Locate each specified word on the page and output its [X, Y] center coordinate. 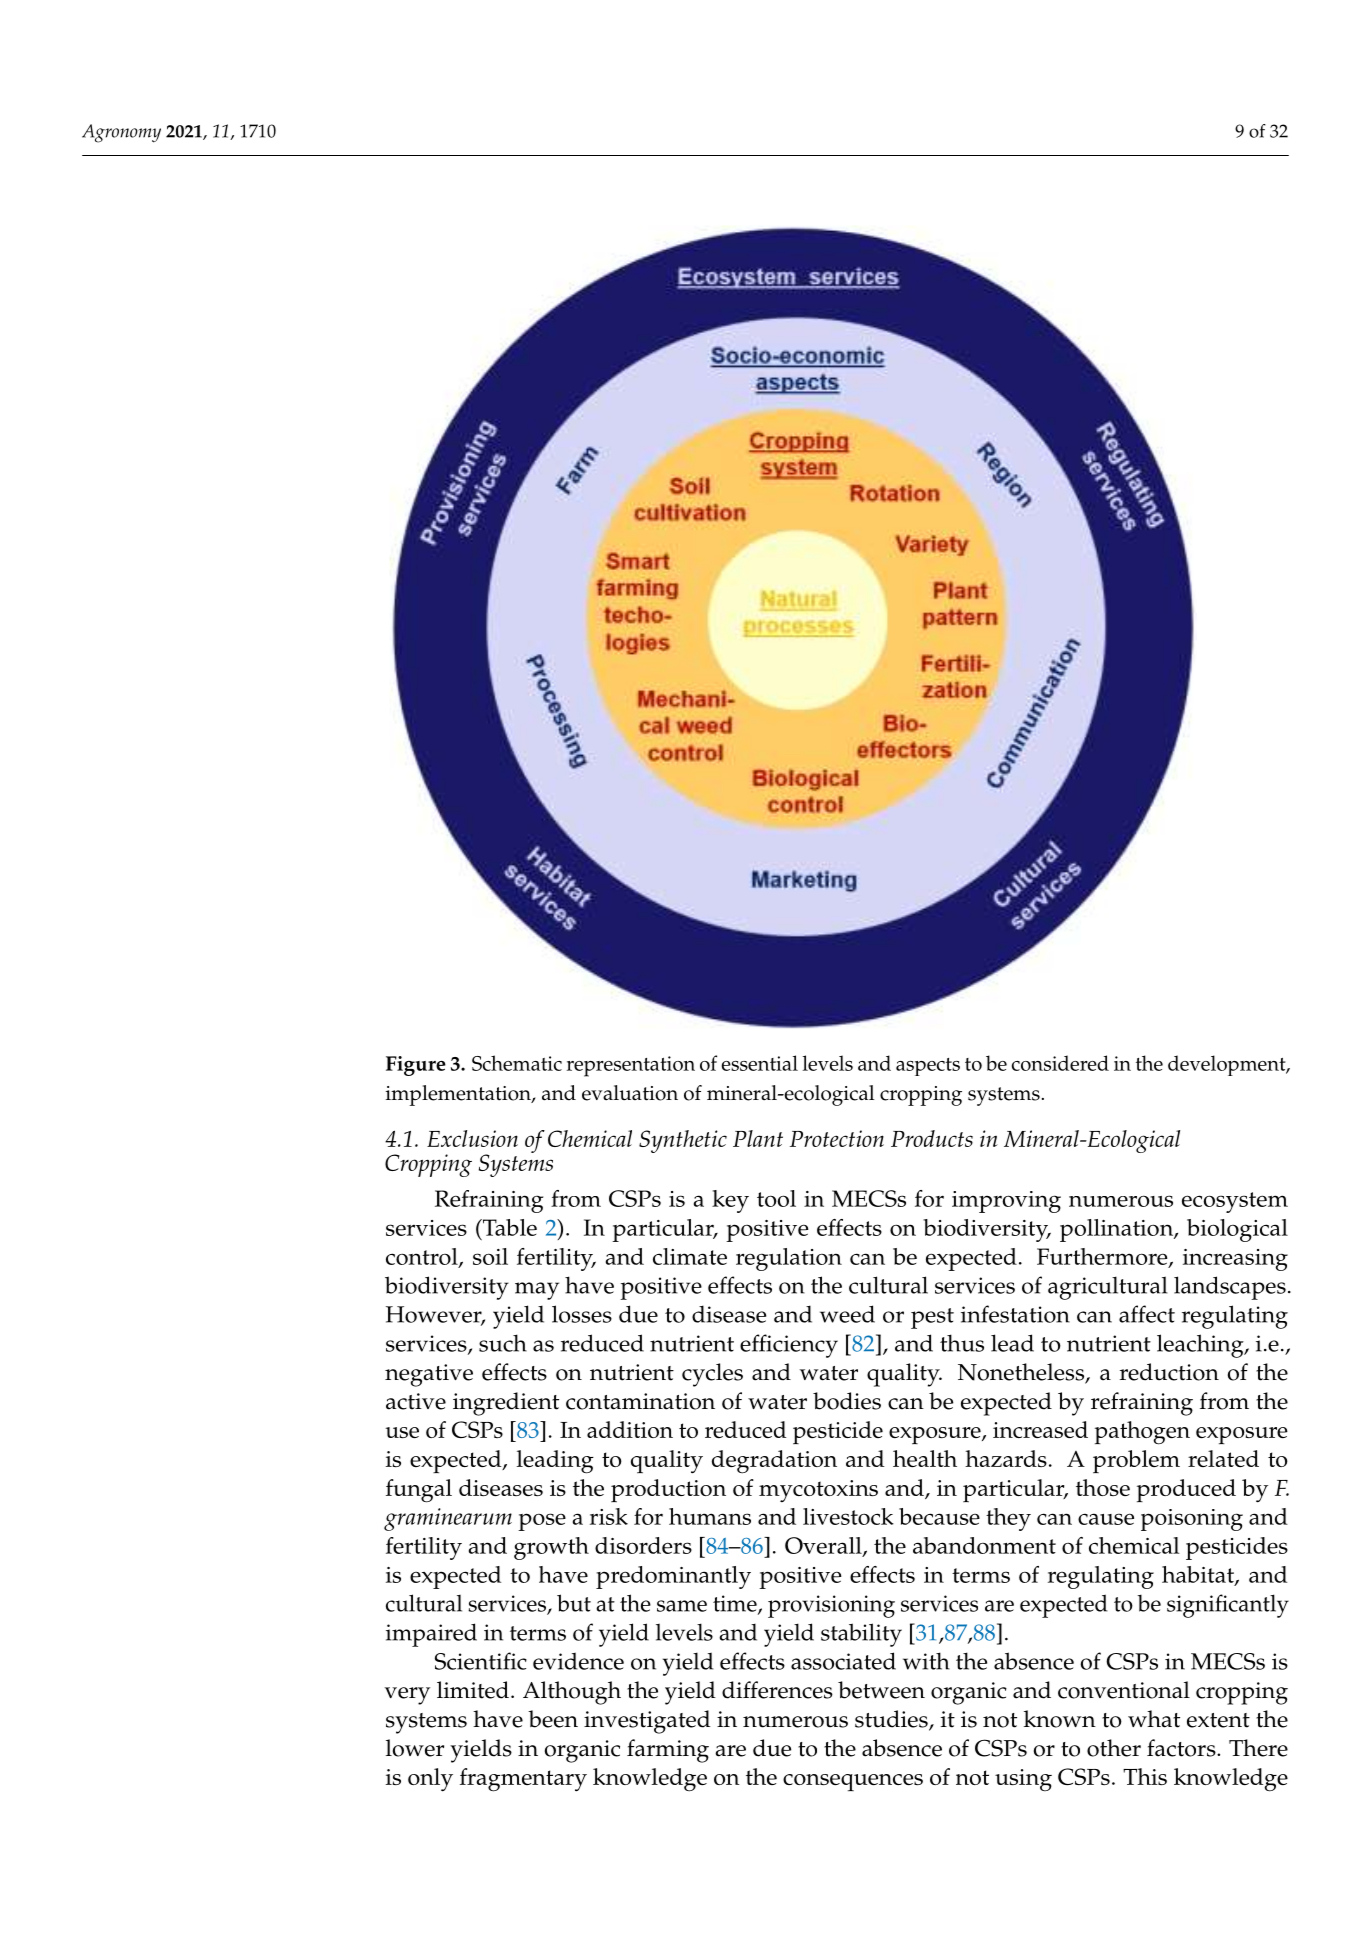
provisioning [831, 1606]
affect [1147, 1314]
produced [1186, 1490]
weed [847, 1314]
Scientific [481, 1661]
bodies [847, 1401]
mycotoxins [818, 1491]
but [574, 1603]
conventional [1124, 1690]
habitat [1199, 1575]
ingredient [506, 1404]
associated [843, 1661]
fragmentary [523, 1780]
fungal [419, 1491]
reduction [1169, 1372]
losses [582, 1314]
